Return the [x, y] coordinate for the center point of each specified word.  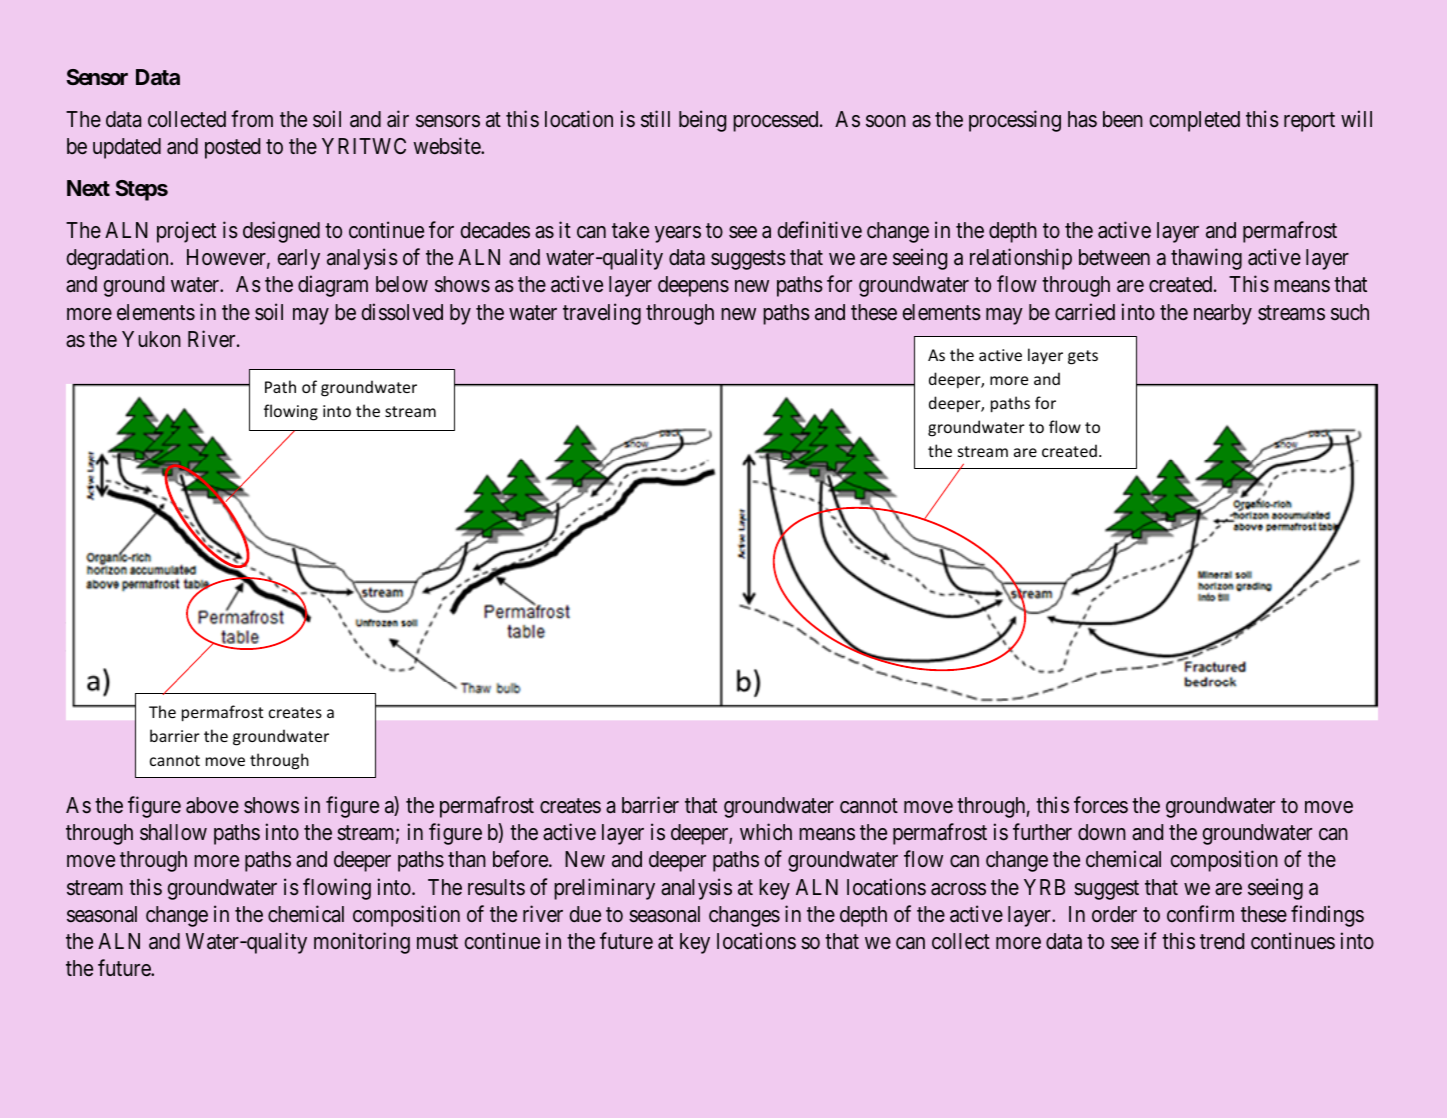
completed [1195, 121]
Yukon [151, 339]
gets [1083, 357]
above [212, 805]
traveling [602, 314]
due [585, 914]
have [748, 682]
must [437, 942]
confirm [1200, 913]
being [702, 121]
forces [1101, 805]
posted [232, 148]
